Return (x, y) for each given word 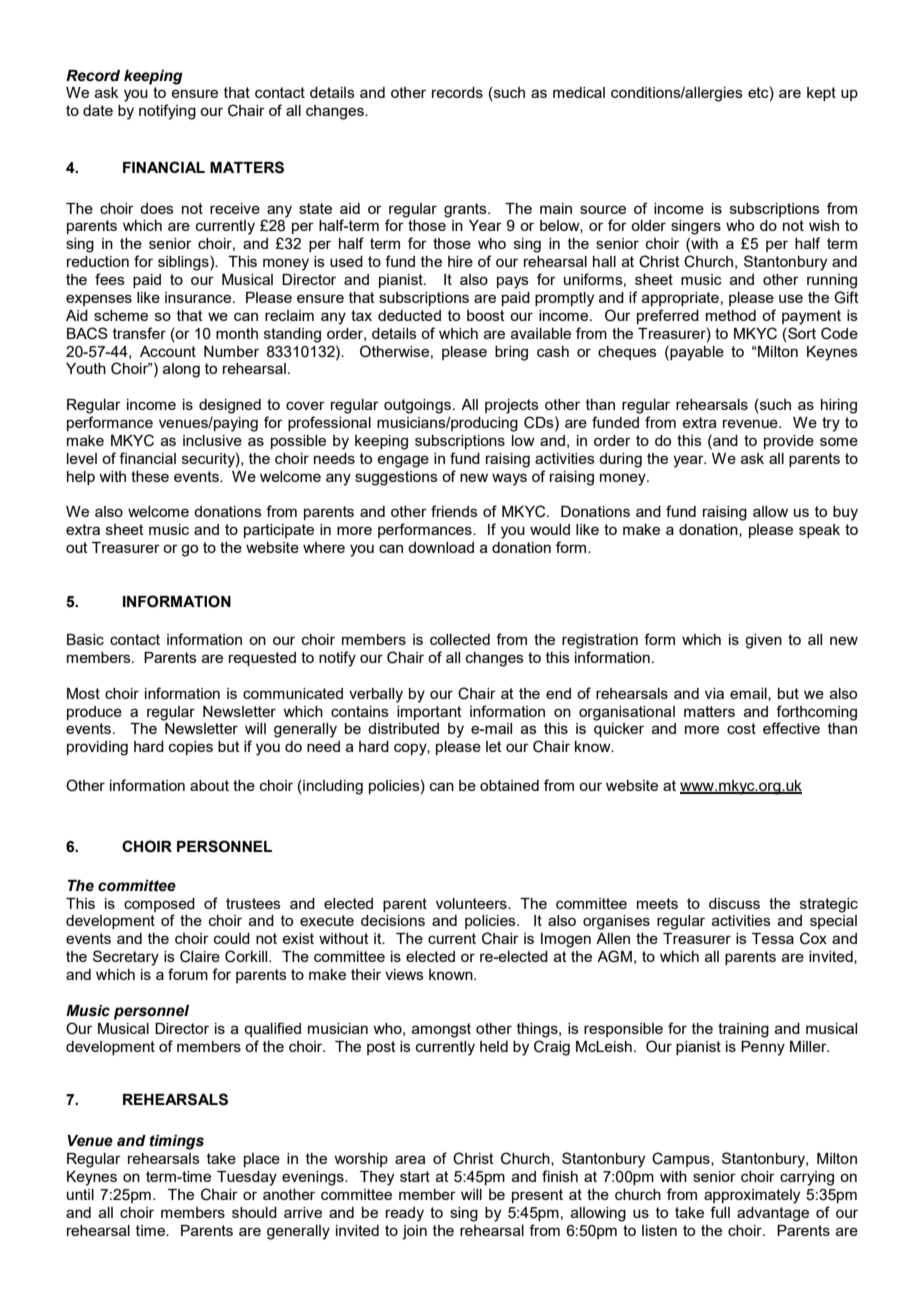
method (731, 315)
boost (486, 315)
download (441, 547)
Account (168, 351)
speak (819, 531)
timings (177, 1142)
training (743, 1030)
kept (821, 94)
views (404, 974)
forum (188, 974)
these (150, 476)
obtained (509, 785)
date (98, 110)
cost (741, 728)
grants (466, 210)
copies (191, 748)
